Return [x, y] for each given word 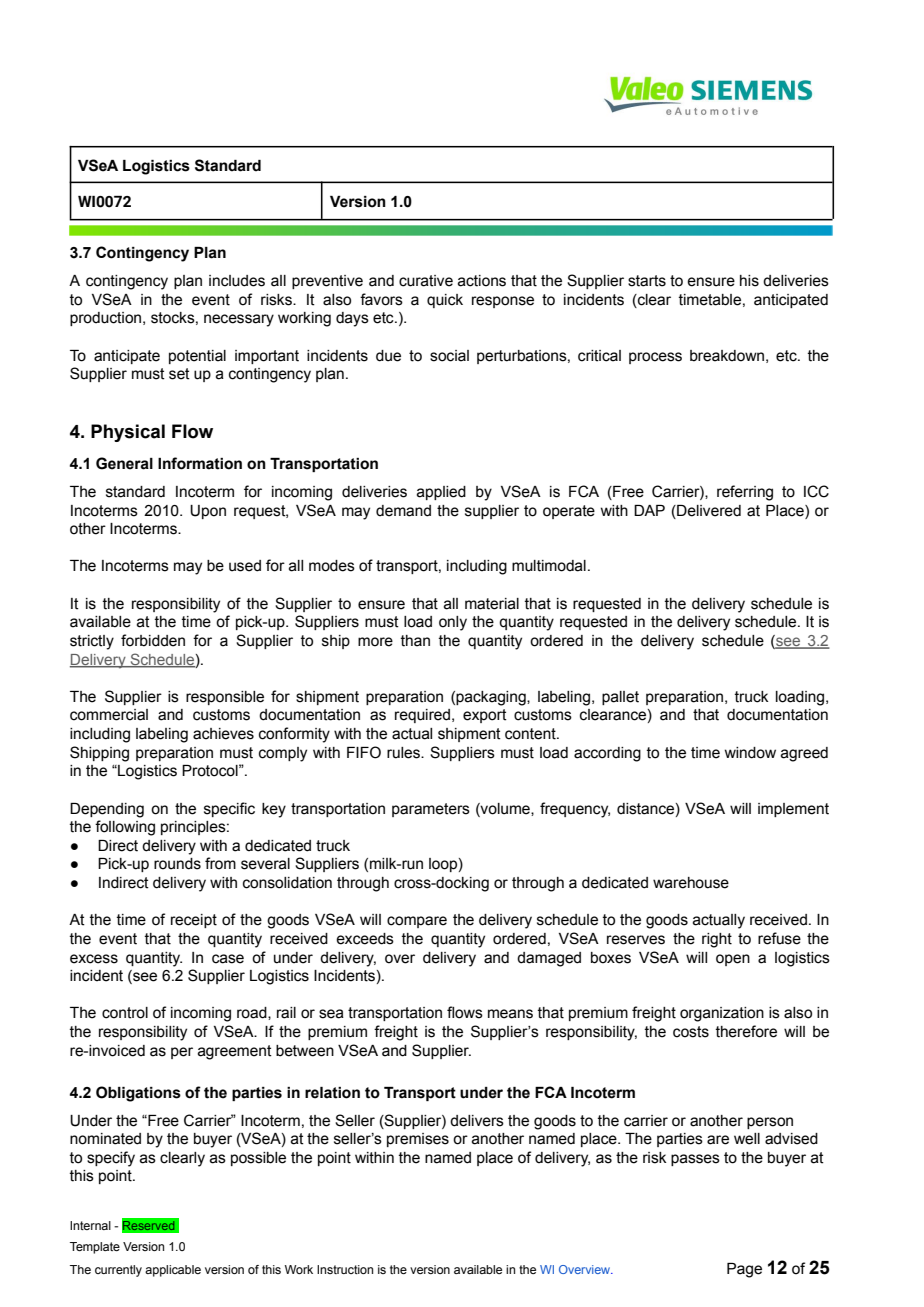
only [453, 623]
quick [445, 301]
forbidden [153, 640]
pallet [620, 698]
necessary [239, 320]
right [717, 940]
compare [417, 922]
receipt [194, 921]
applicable [173, 1271]
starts [647, 281]
